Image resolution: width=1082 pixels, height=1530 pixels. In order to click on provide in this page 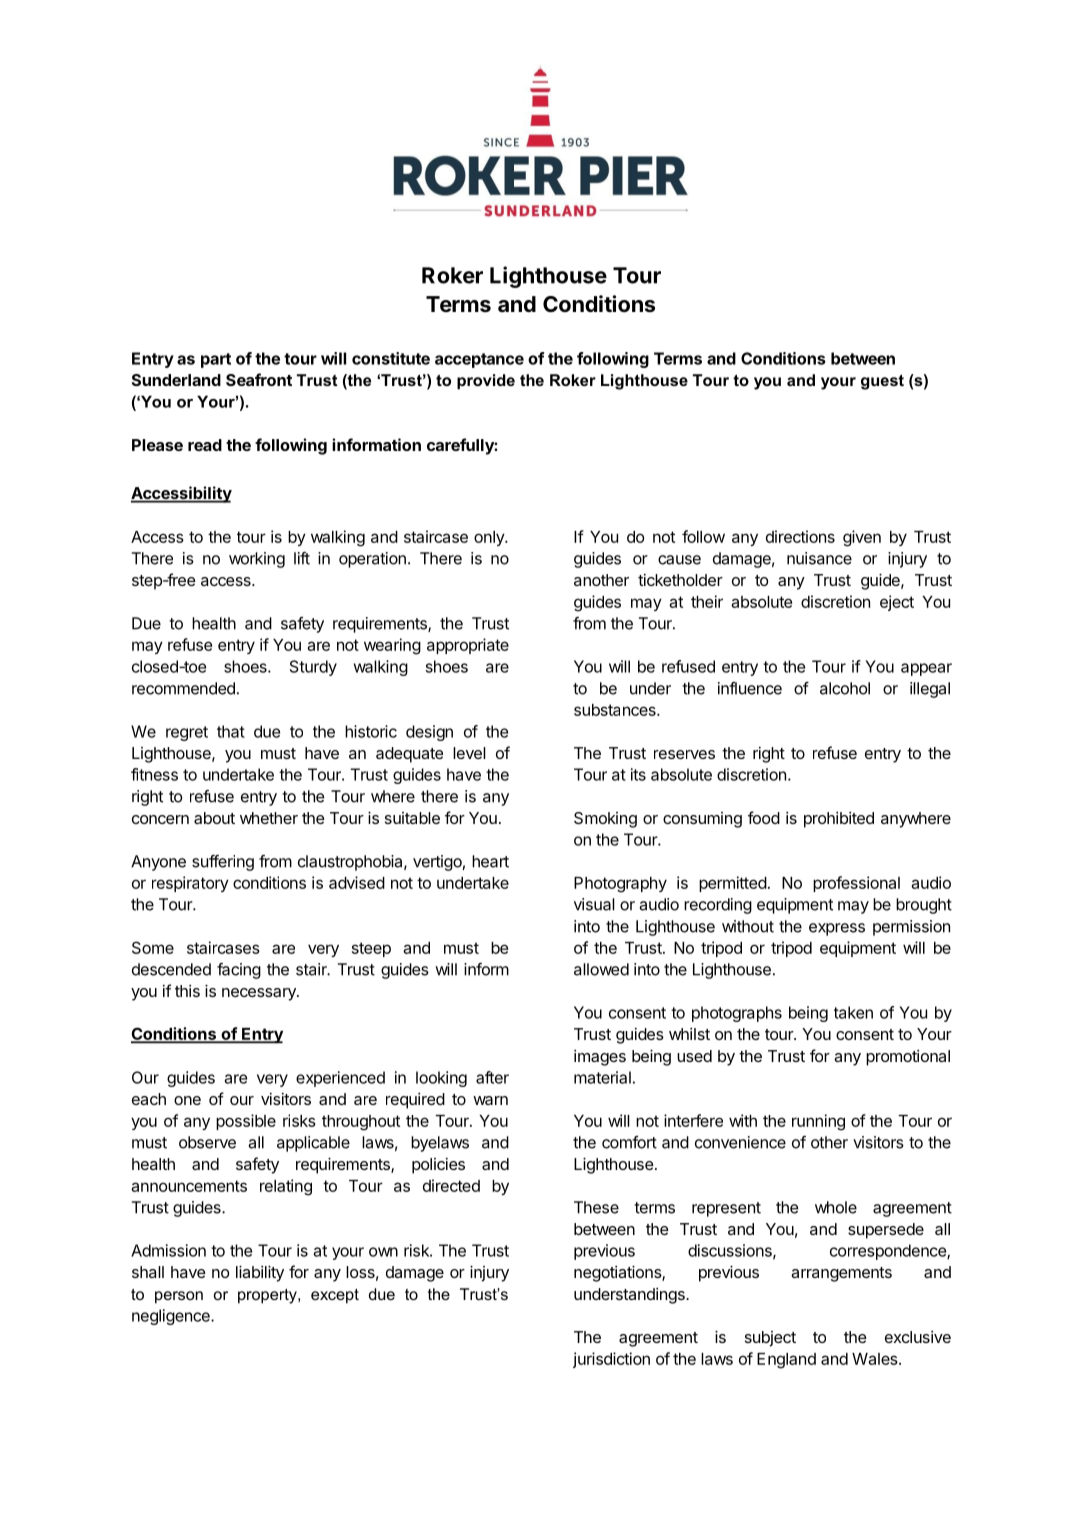, I will do `click(486, 382)`.
